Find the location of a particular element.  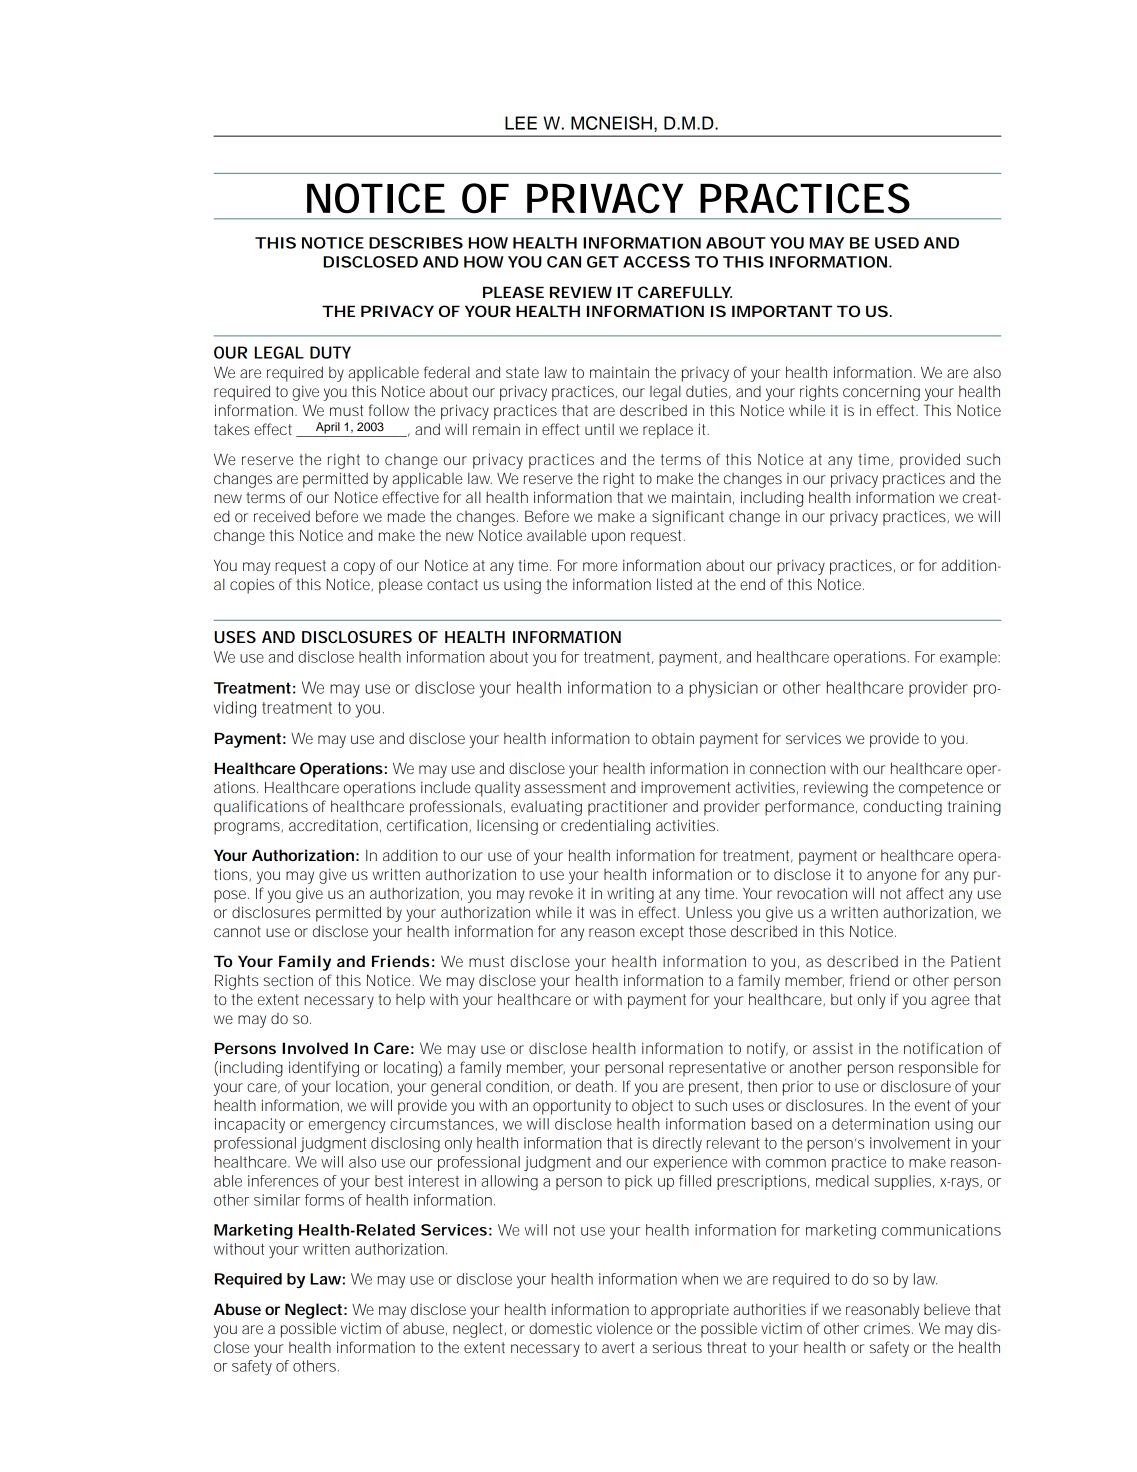

GET is located at coordinates (602, 262).
